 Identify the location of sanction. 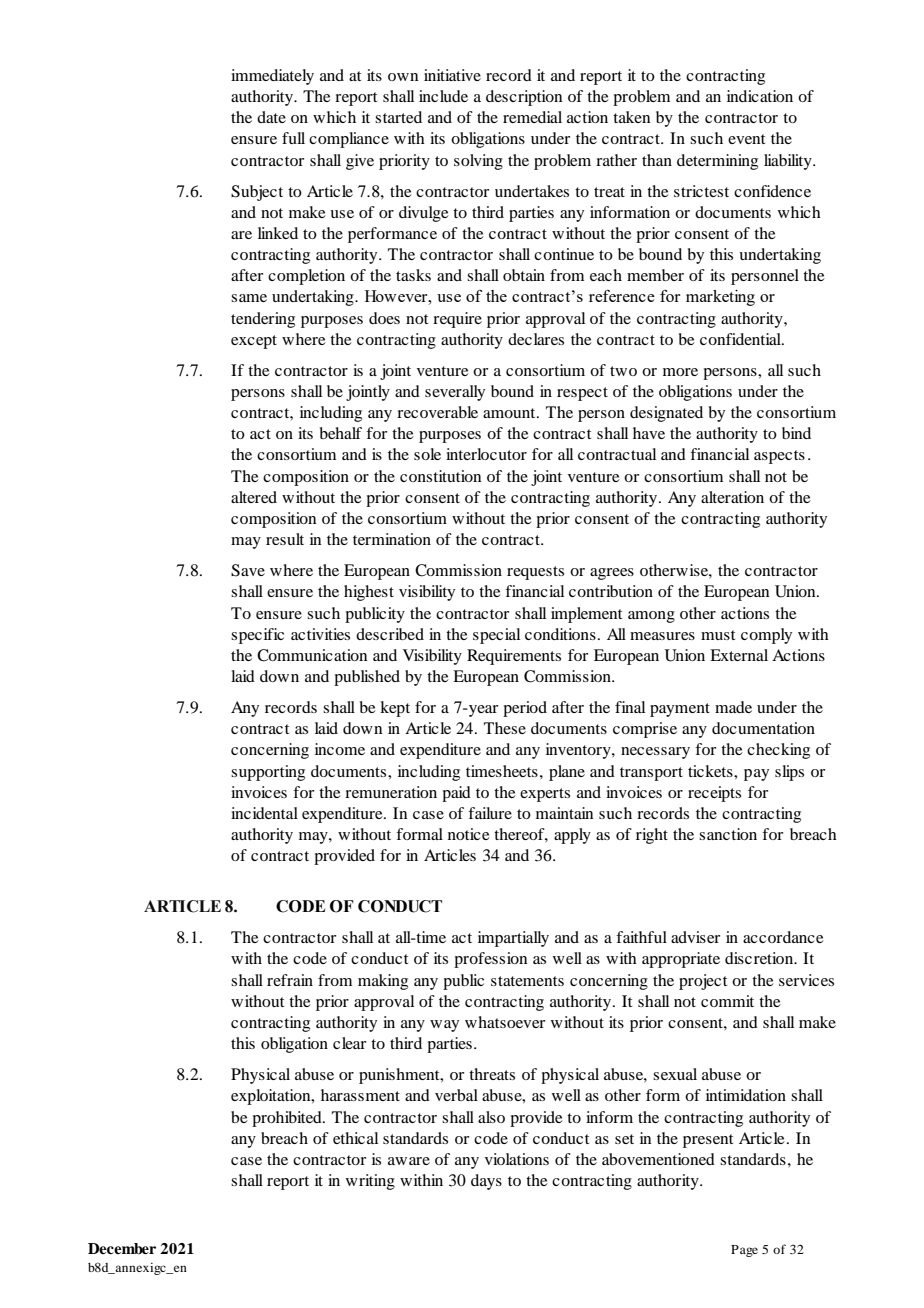
(728, 834).
